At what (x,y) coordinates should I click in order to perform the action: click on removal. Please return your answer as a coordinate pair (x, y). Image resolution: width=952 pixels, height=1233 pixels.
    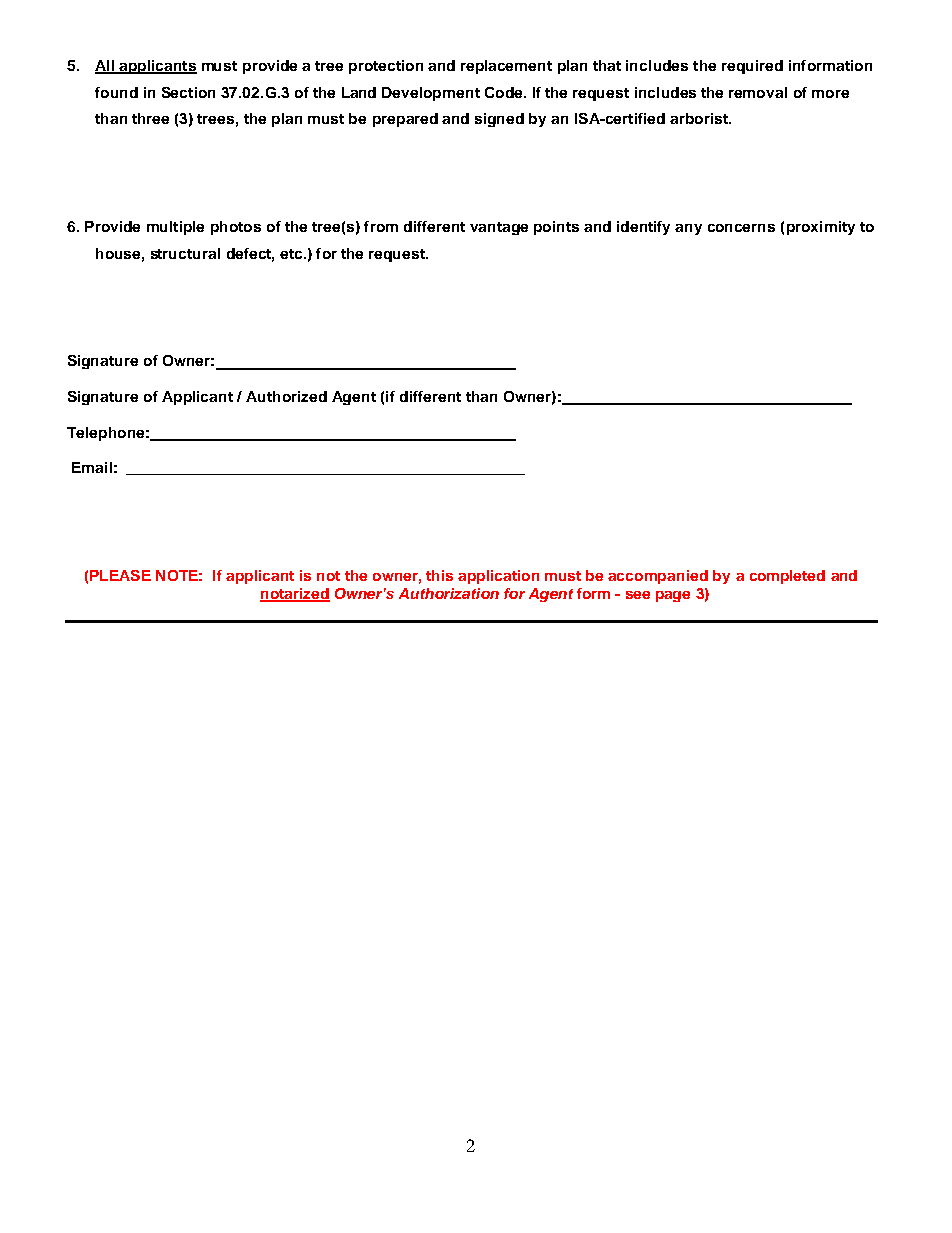
    Looking at the image, I should click on (758, 92).
